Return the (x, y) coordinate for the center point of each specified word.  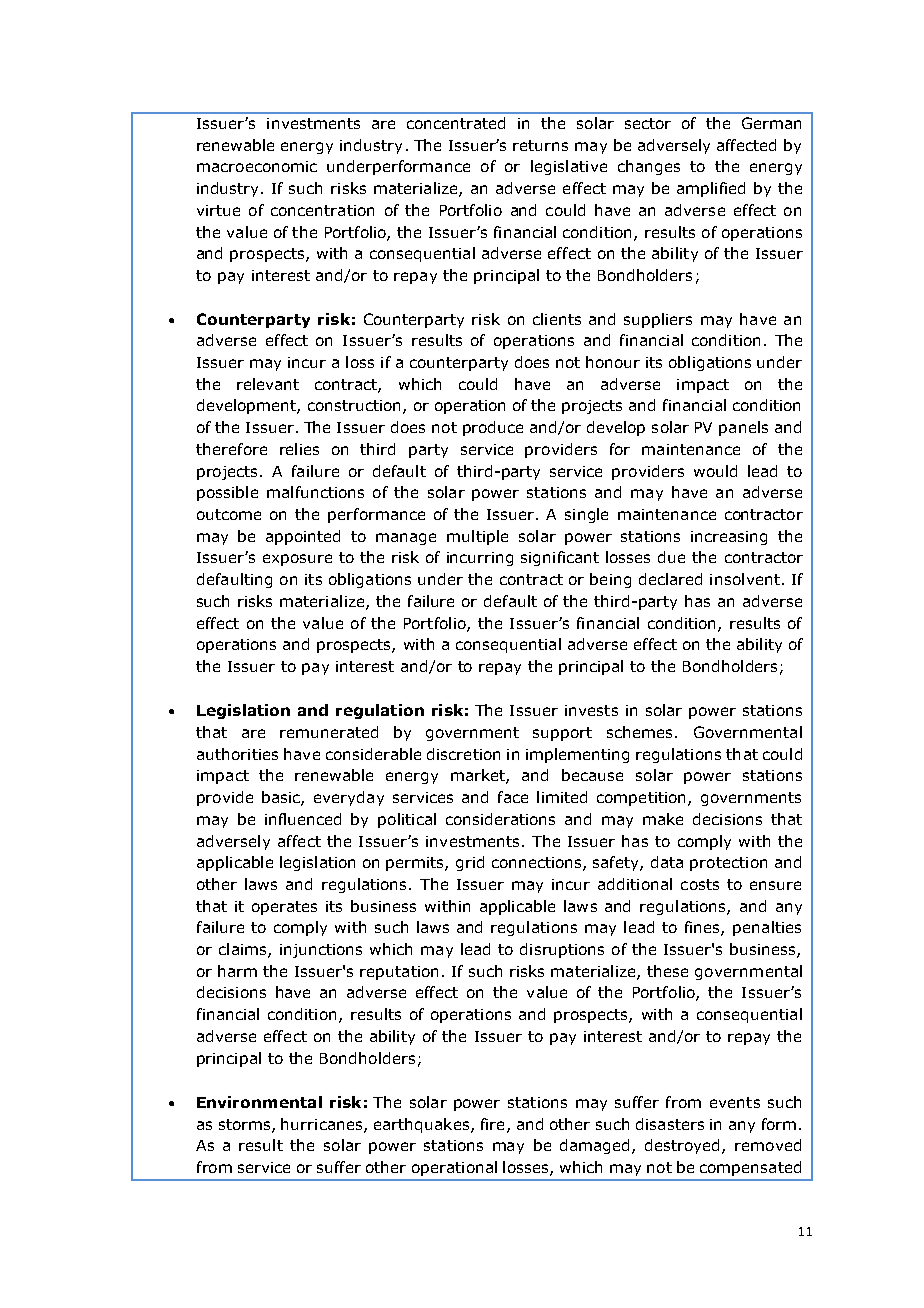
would (715, 471)
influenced (303, 819)
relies (299, 449)
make (663, 819)
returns (540, 145)
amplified (711, 189)
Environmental (259, 1102)
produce (493, 428)
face (513, 797)
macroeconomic (257, 166)
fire (492, 1124)
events (735, 1102)
